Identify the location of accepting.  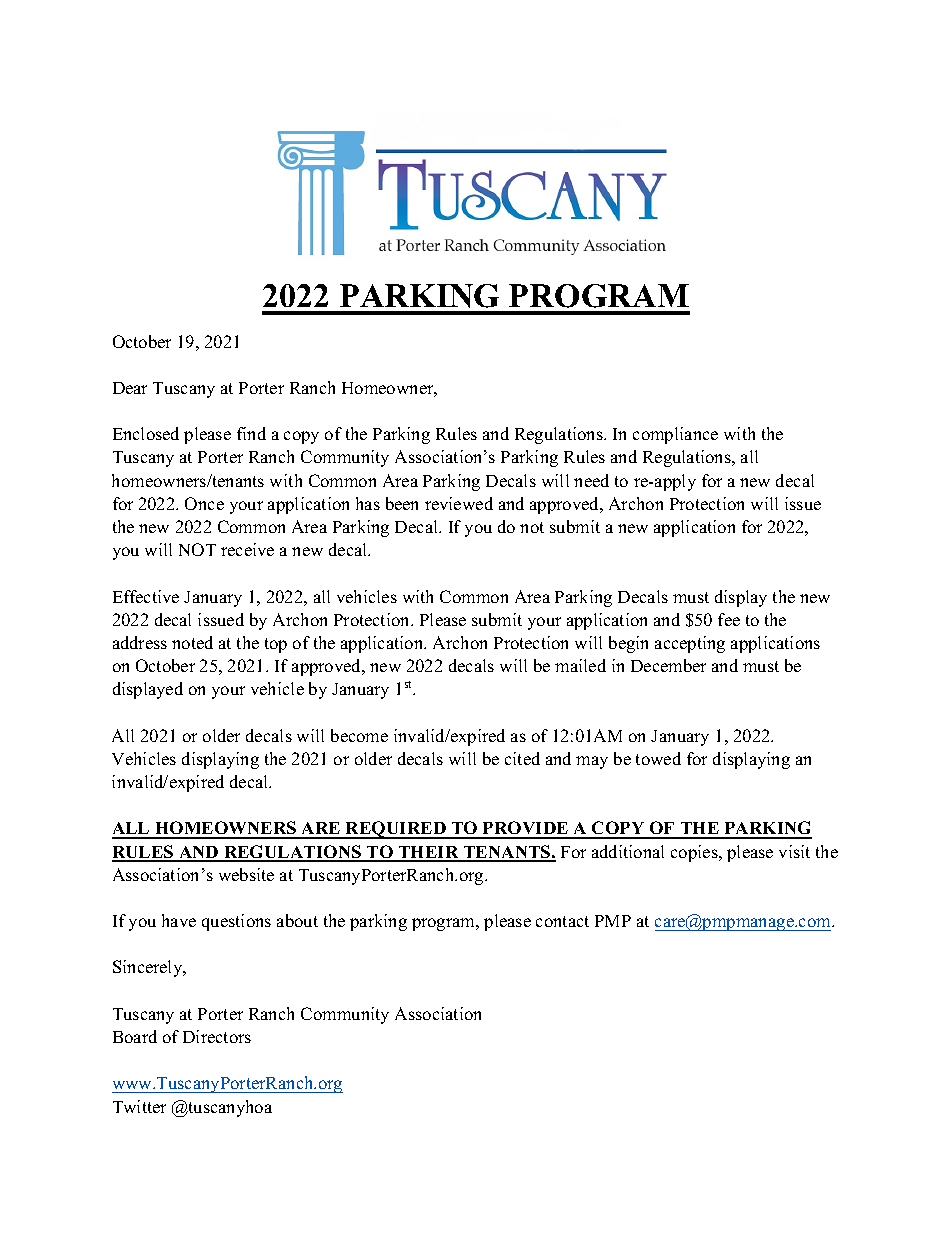
(690, 644).
